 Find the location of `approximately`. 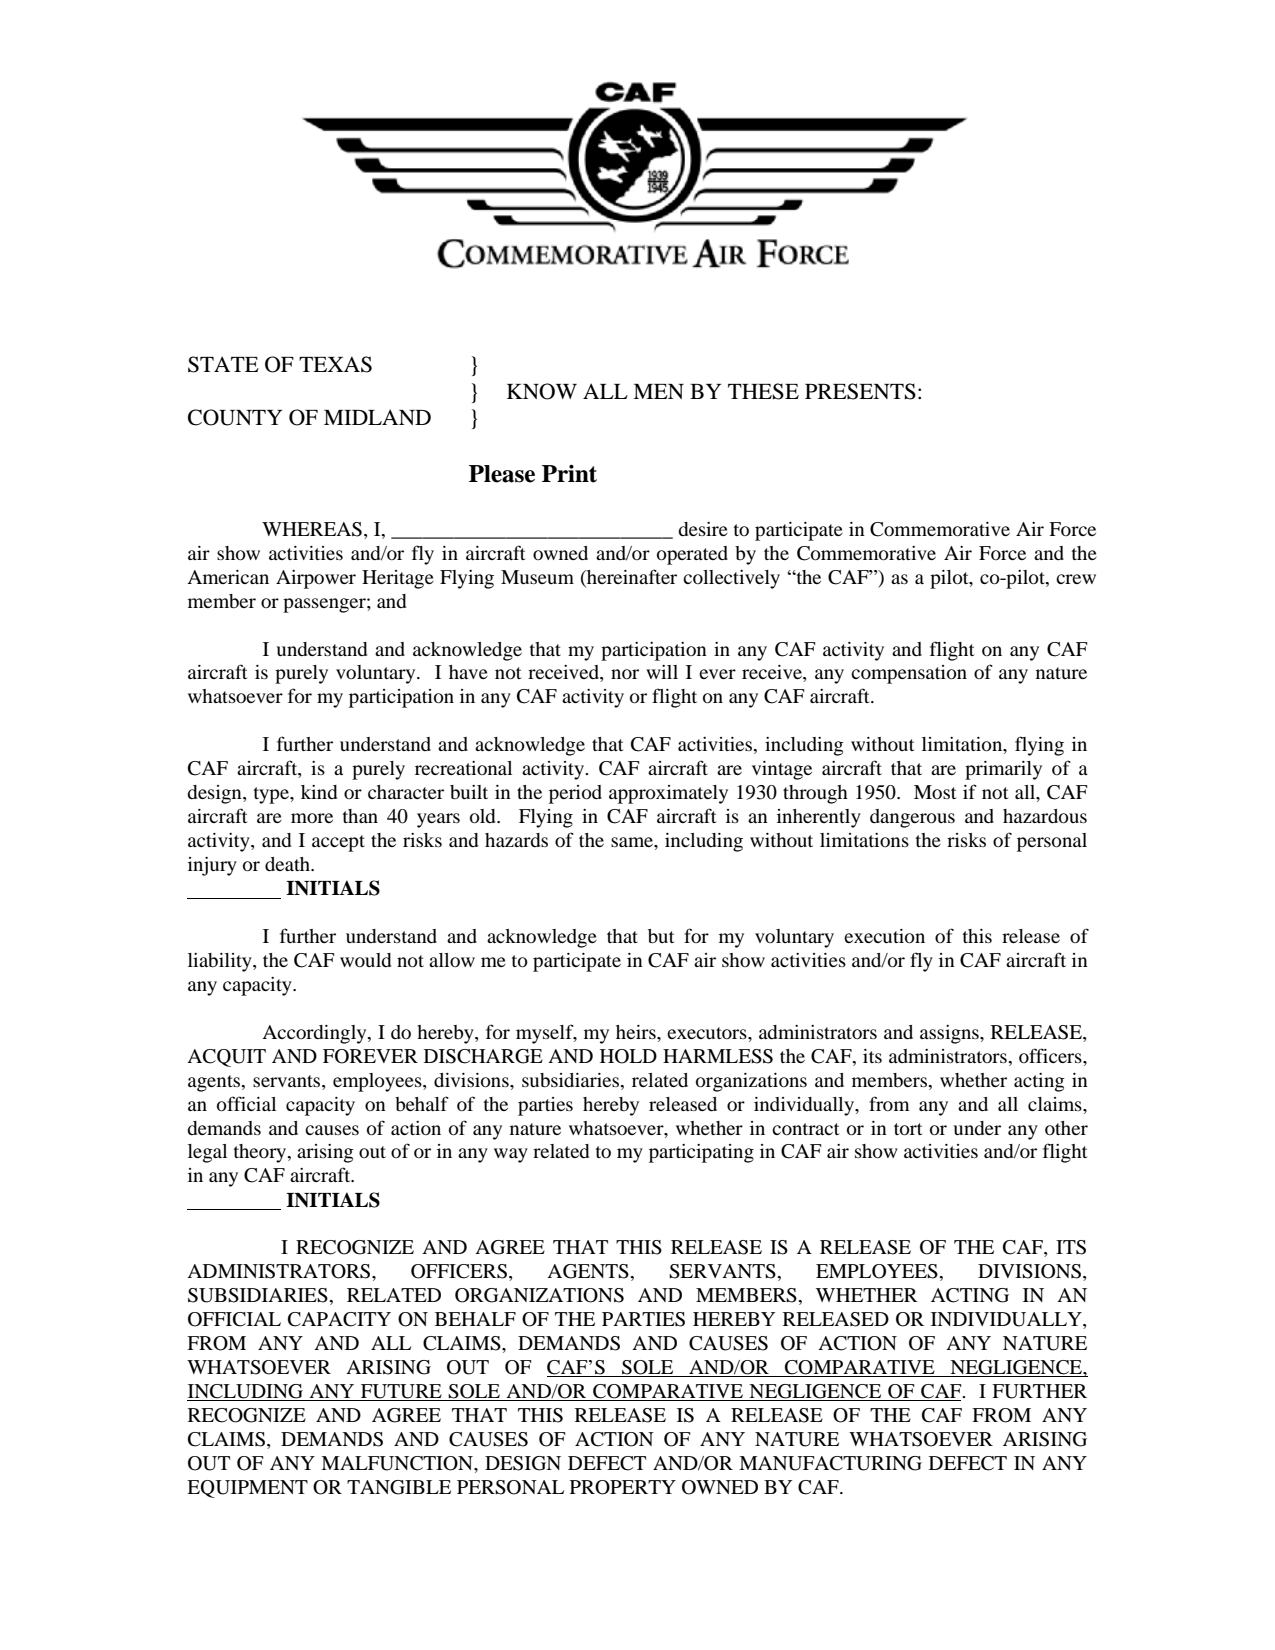

approximately is located at coordinates (668, 794).
